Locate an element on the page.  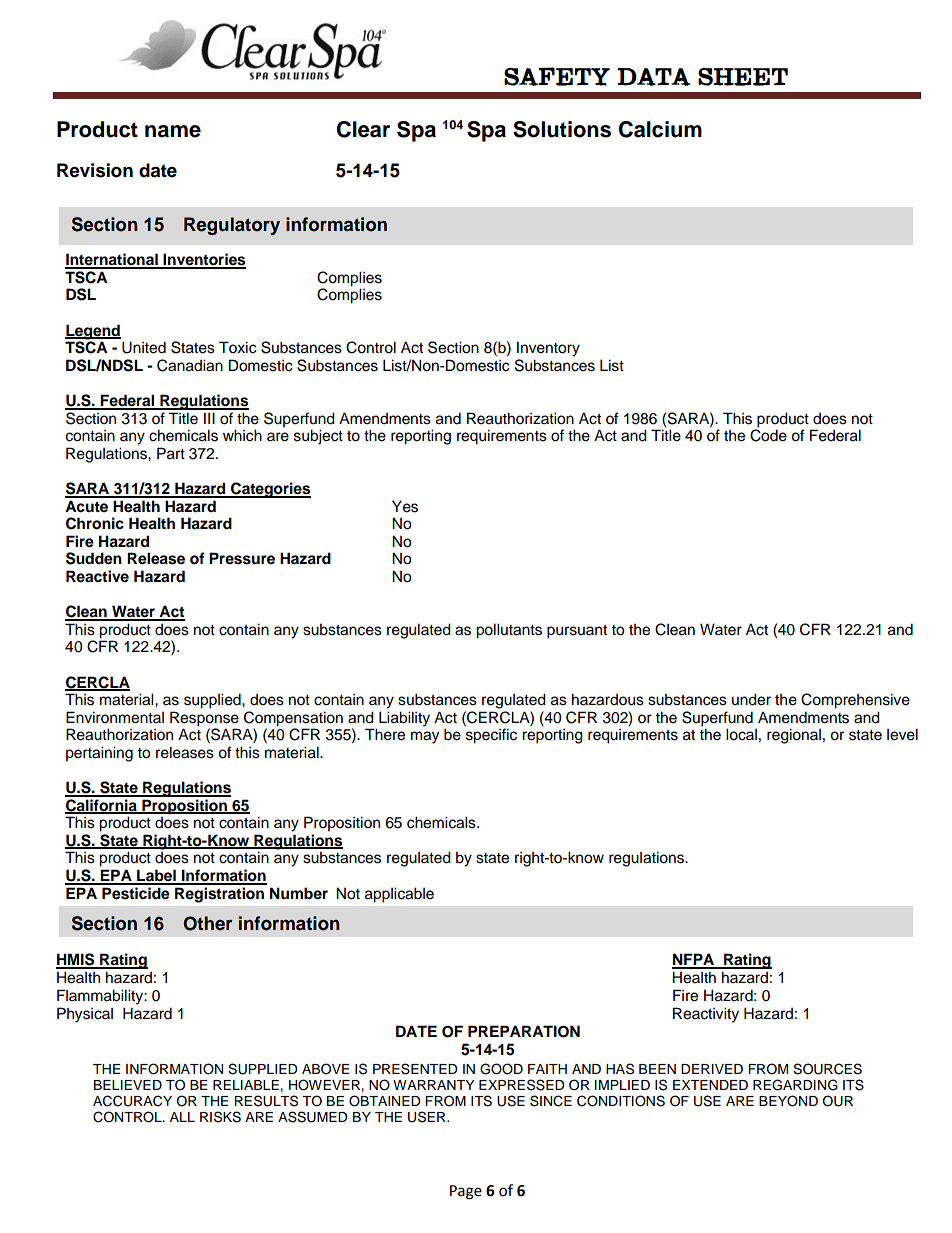
ALL is located at coordinates (182, 1117).
